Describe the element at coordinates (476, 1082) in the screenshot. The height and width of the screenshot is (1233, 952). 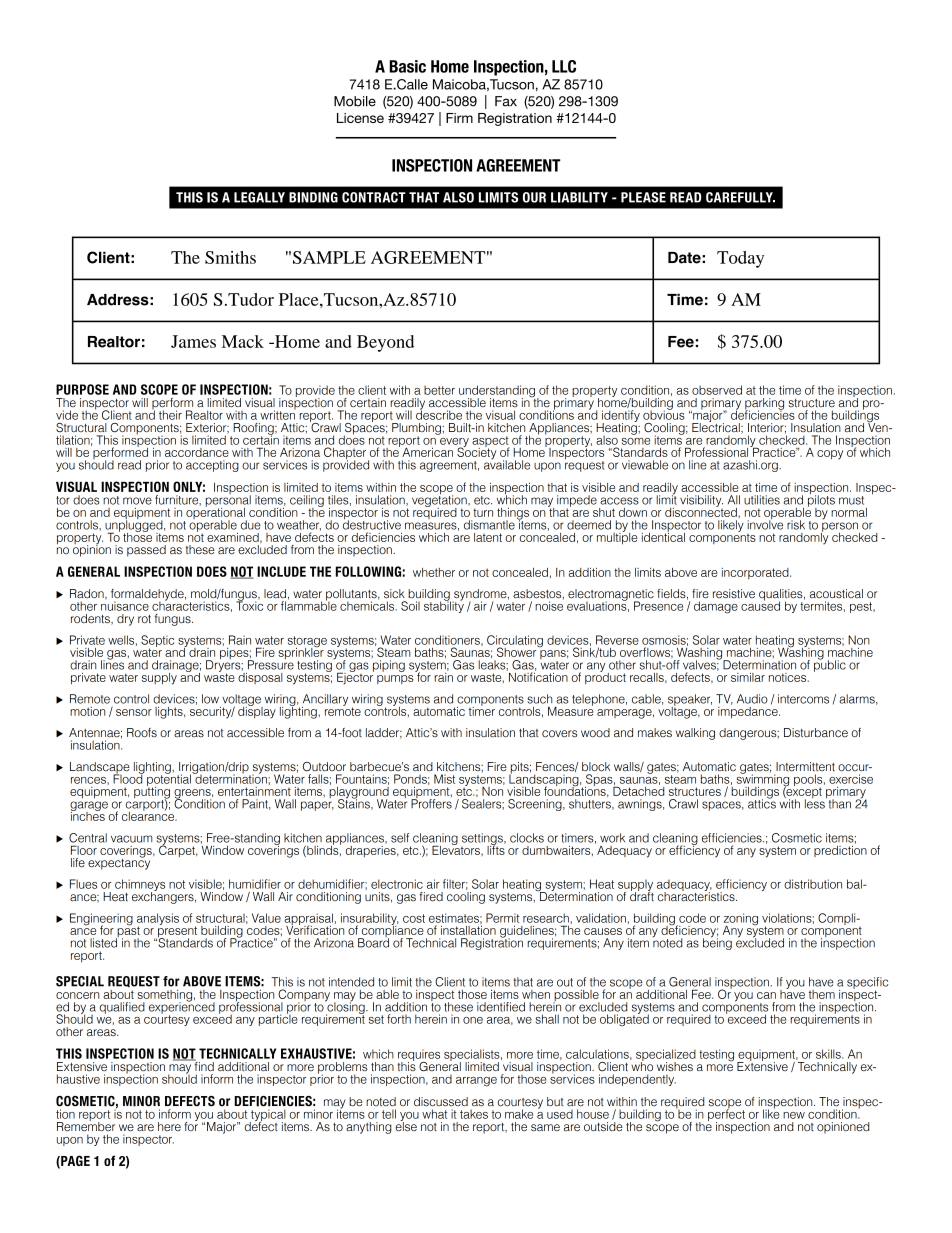
I see `arrange` at that location.
